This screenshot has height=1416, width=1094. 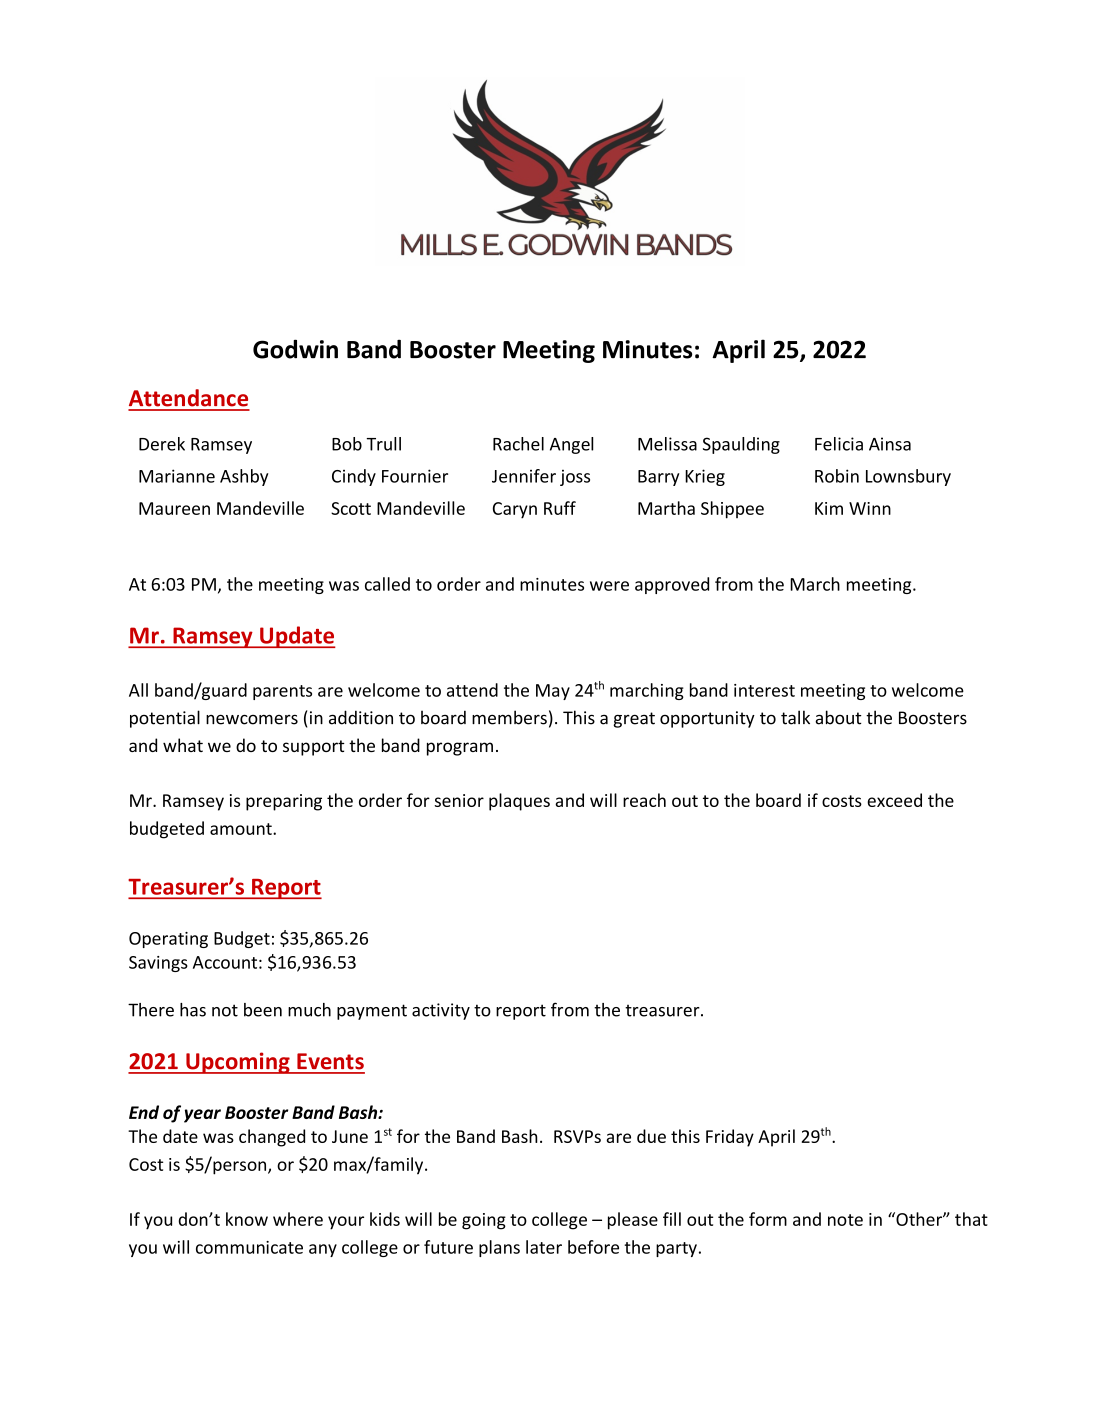 What do you see at coordinates (838, 717) in the screenshot?
I see `about` at bounding box center [838, 717].
